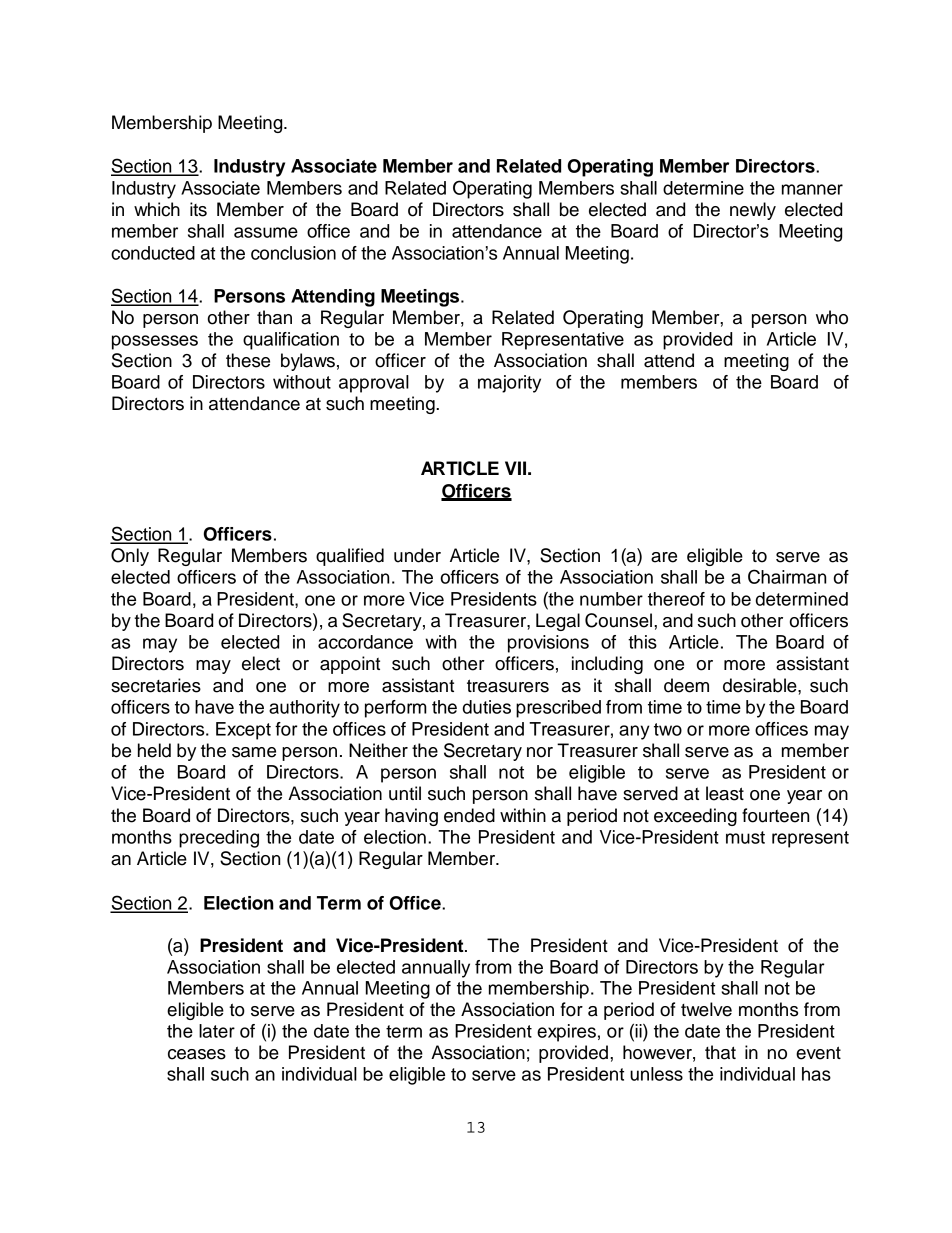  Describe the element at coordinates (254, 752) in the screenshot. I see `same` at that location.
